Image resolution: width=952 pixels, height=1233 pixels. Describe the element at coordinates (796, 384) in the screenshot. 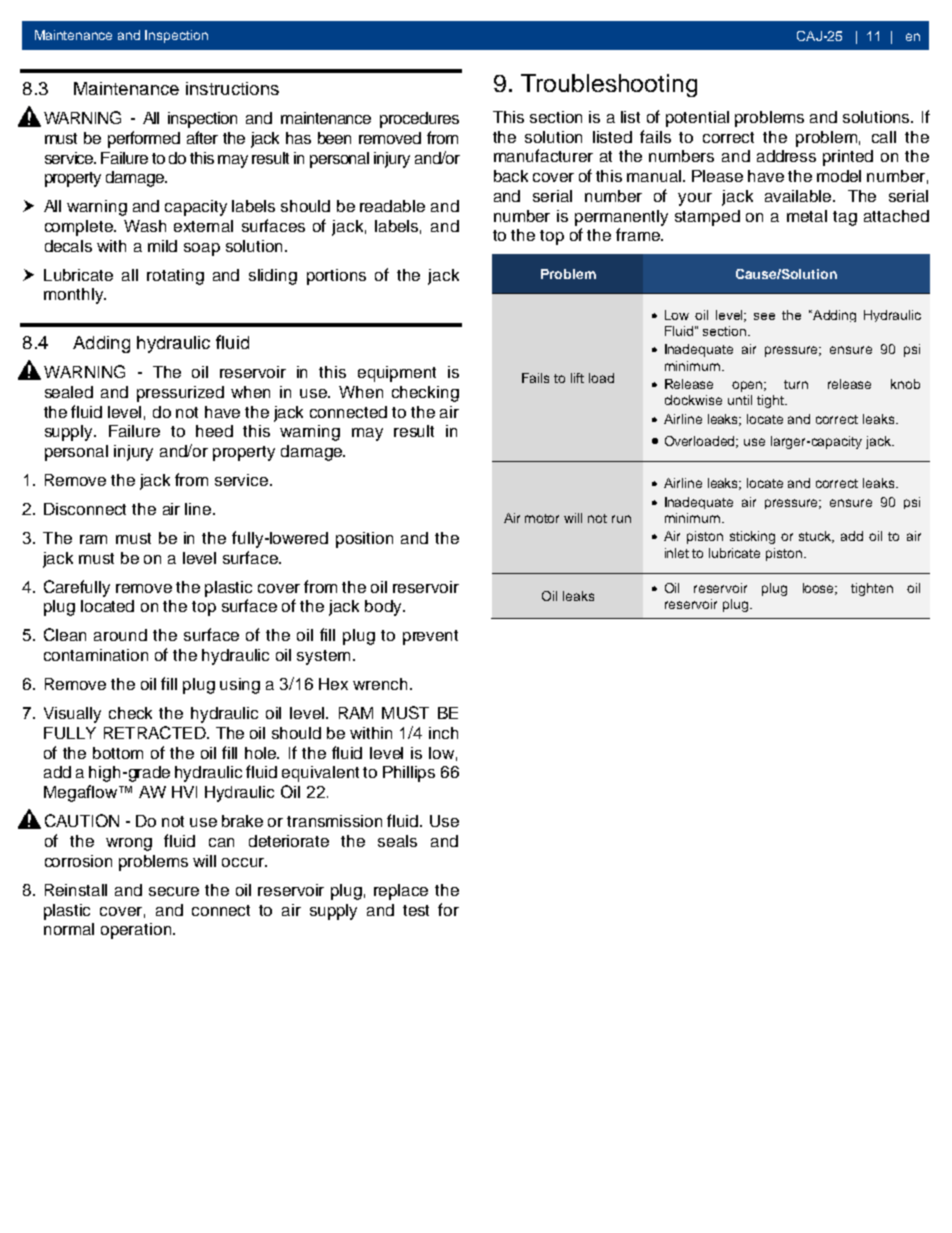

I see `turn` at that location.
